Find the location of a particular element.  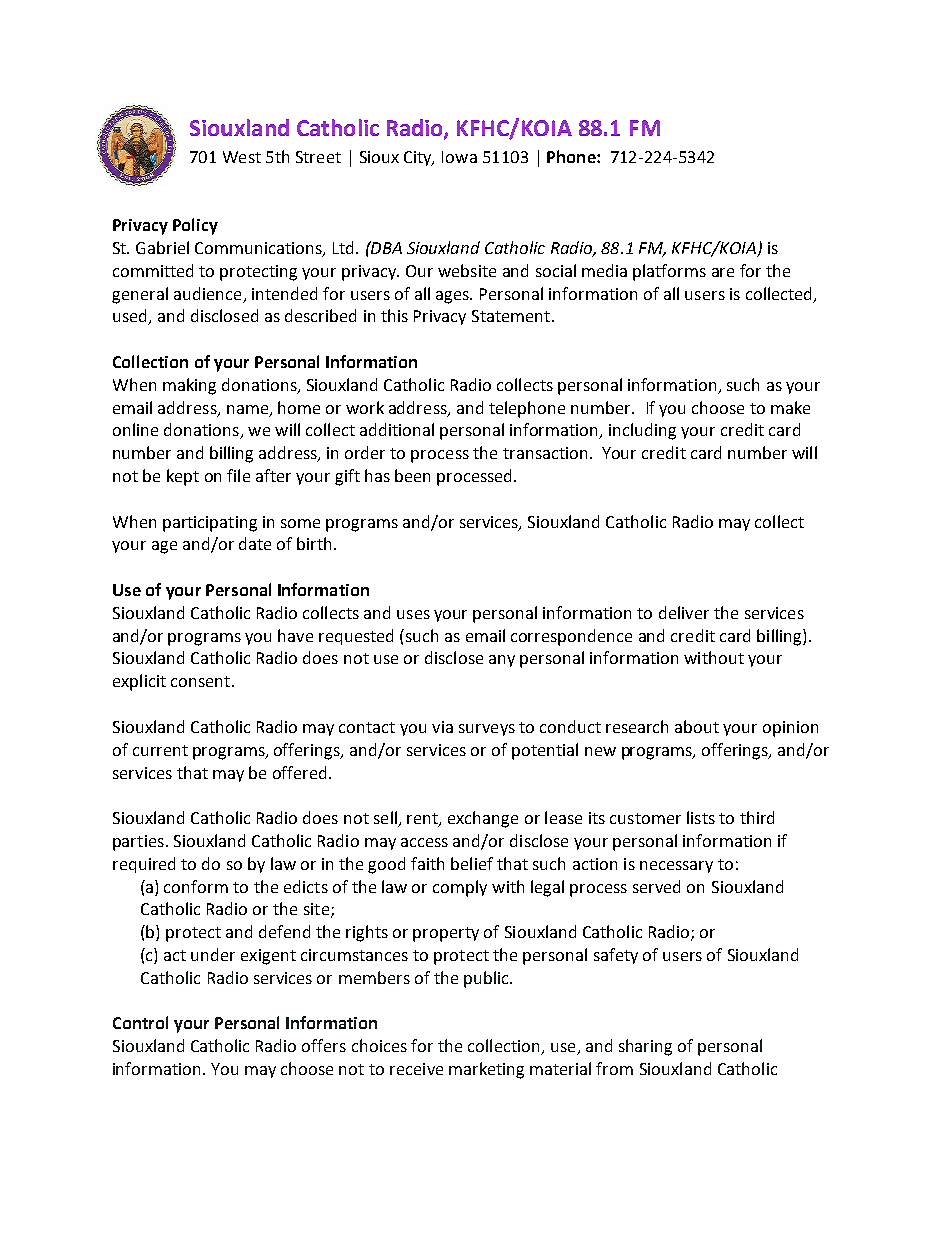

Iowa is located at coordinates (459, 157).
